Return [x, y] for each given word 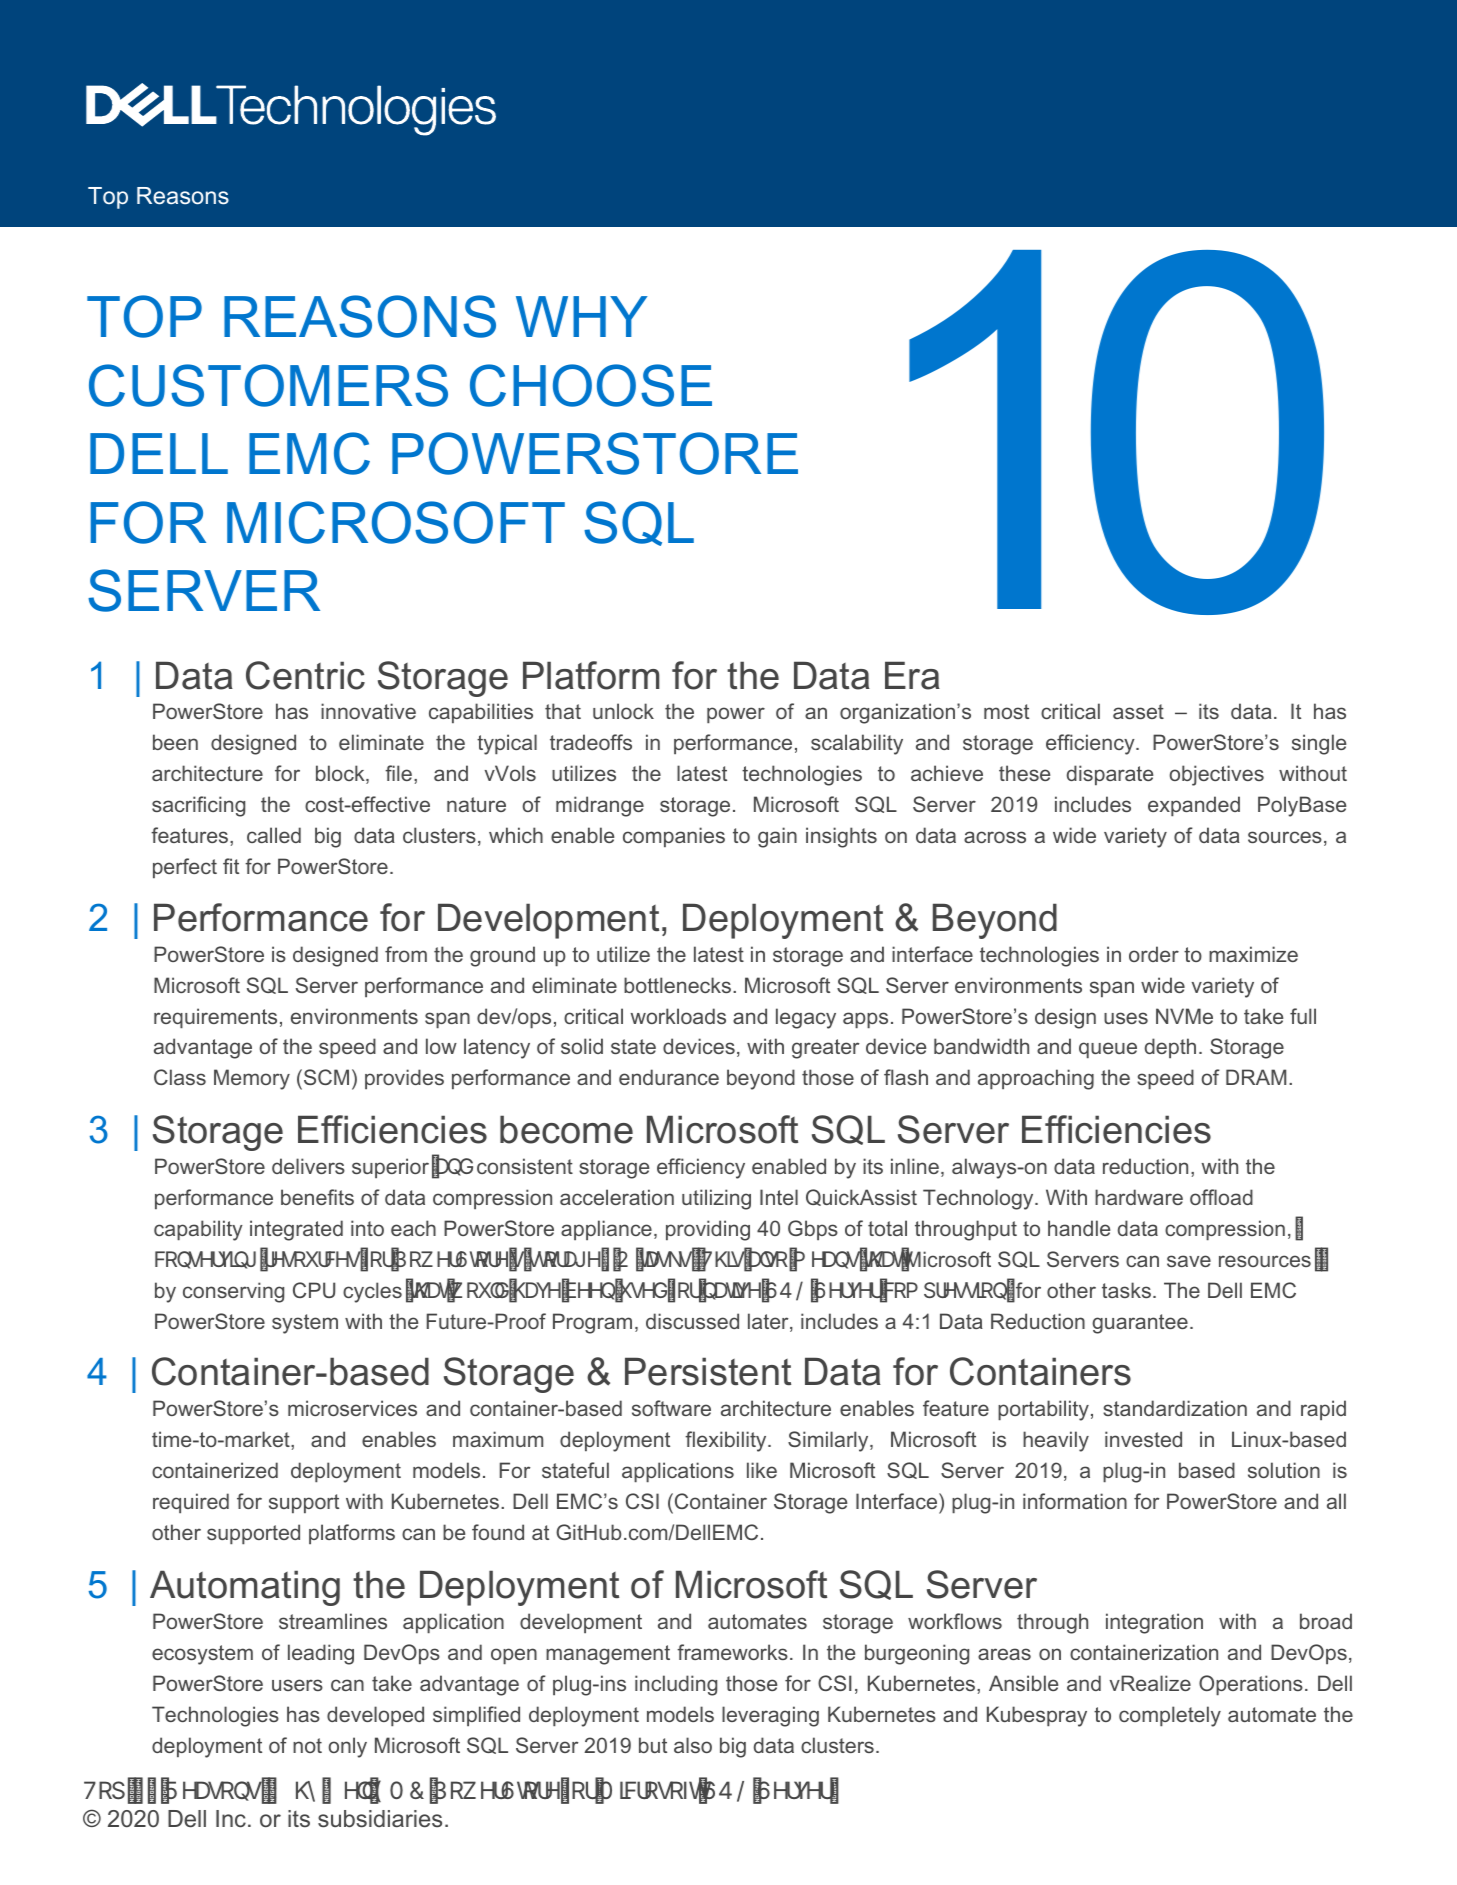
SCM [326, 1077]
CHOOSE [591, 385]
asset [1138, 711]
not [307, 1745]
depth [1170, 1048]
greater [825, 1049]
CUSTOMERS [268, 385]
